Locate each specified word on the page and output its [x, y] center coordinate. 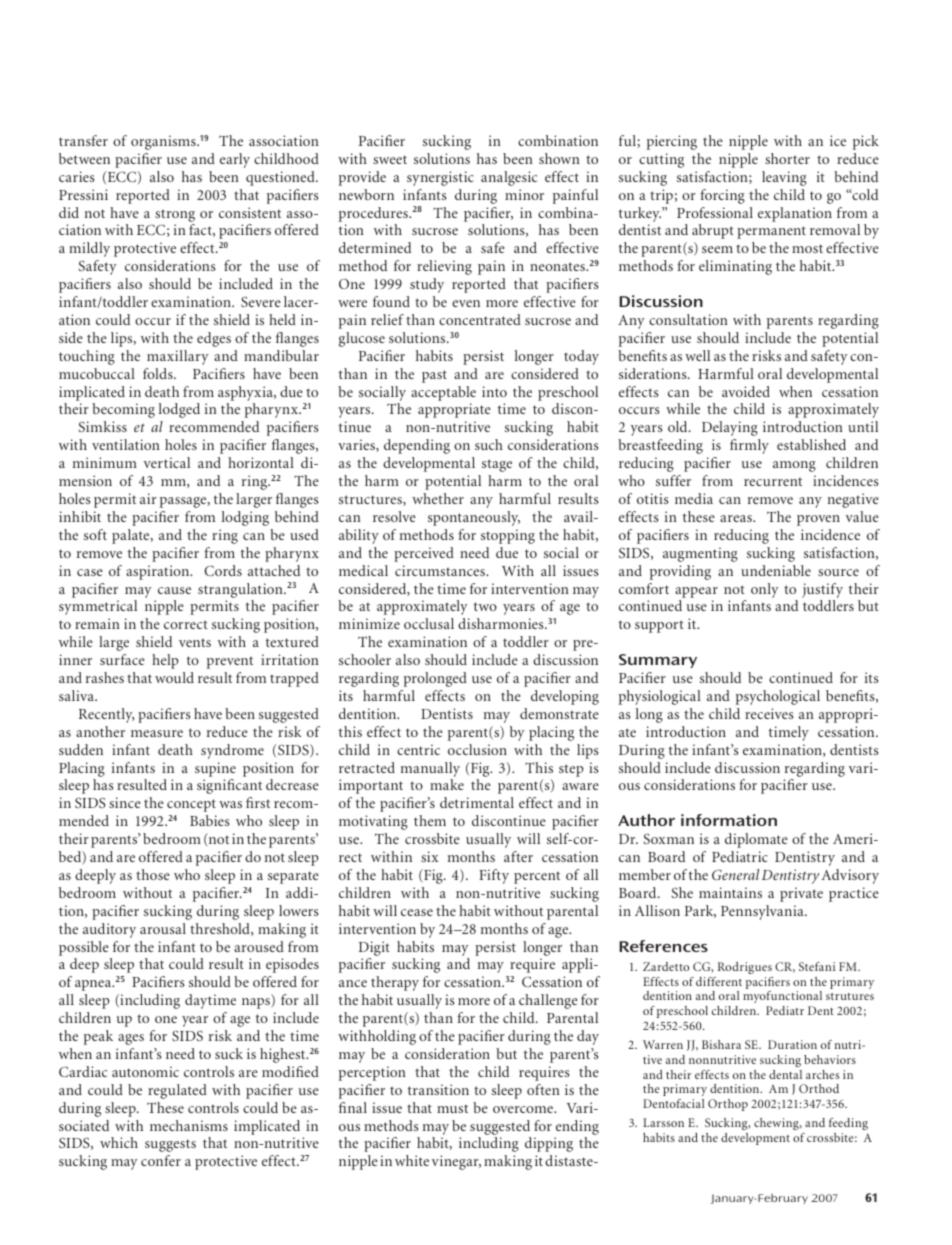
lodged [179, 410]
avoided [746, 391]
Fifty [494, 876]
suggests [170, 1145]
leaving [784, 178]
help [165, 661]
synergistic [440, 178]
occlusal [429, 623]
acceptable [443, 393]
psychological [778, 697]
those [153, 874]
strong [175, 215]
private [801, 894]
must [452, 1108]
